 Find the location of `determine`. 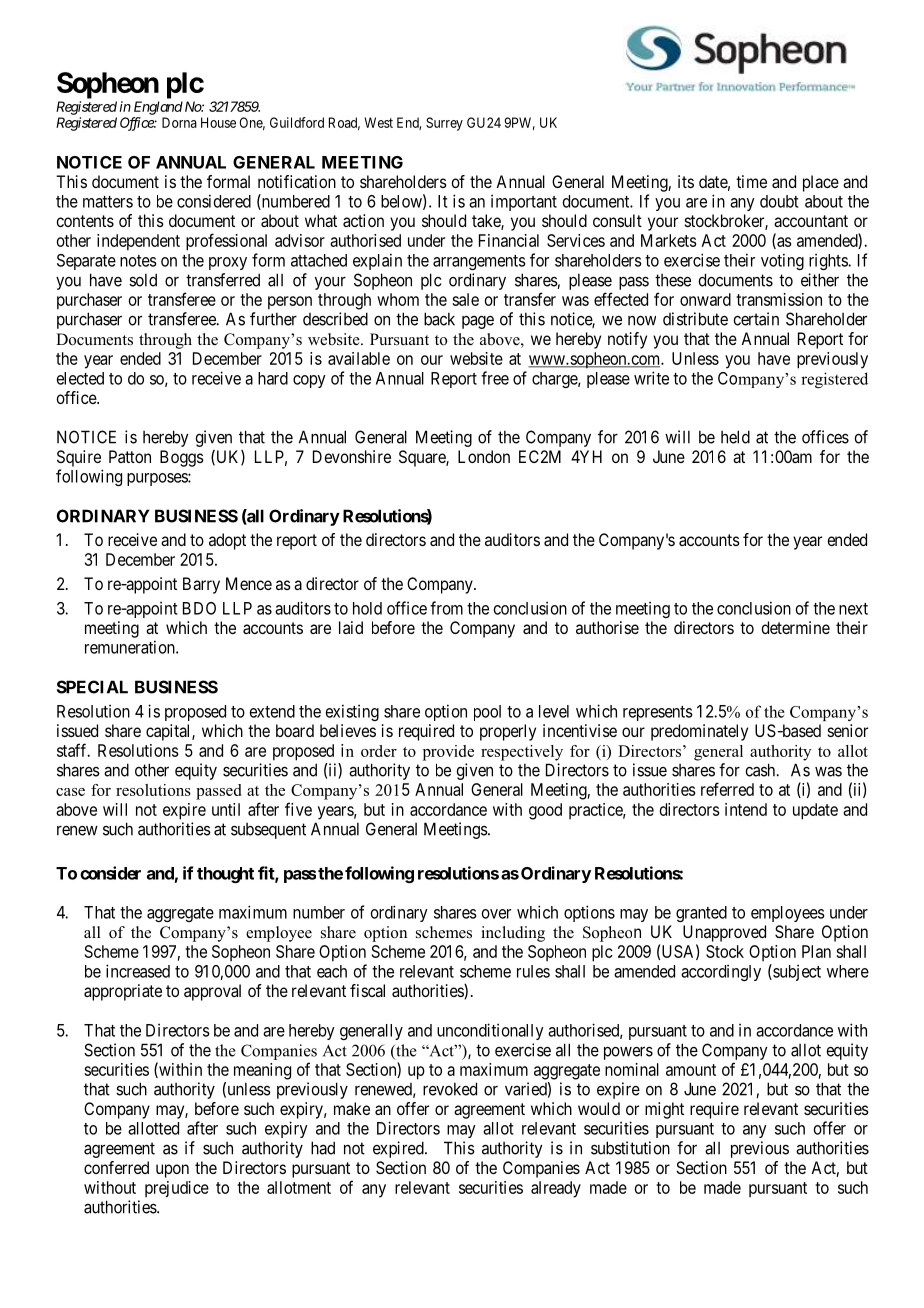

determine is located at coordinates (795, 627).
